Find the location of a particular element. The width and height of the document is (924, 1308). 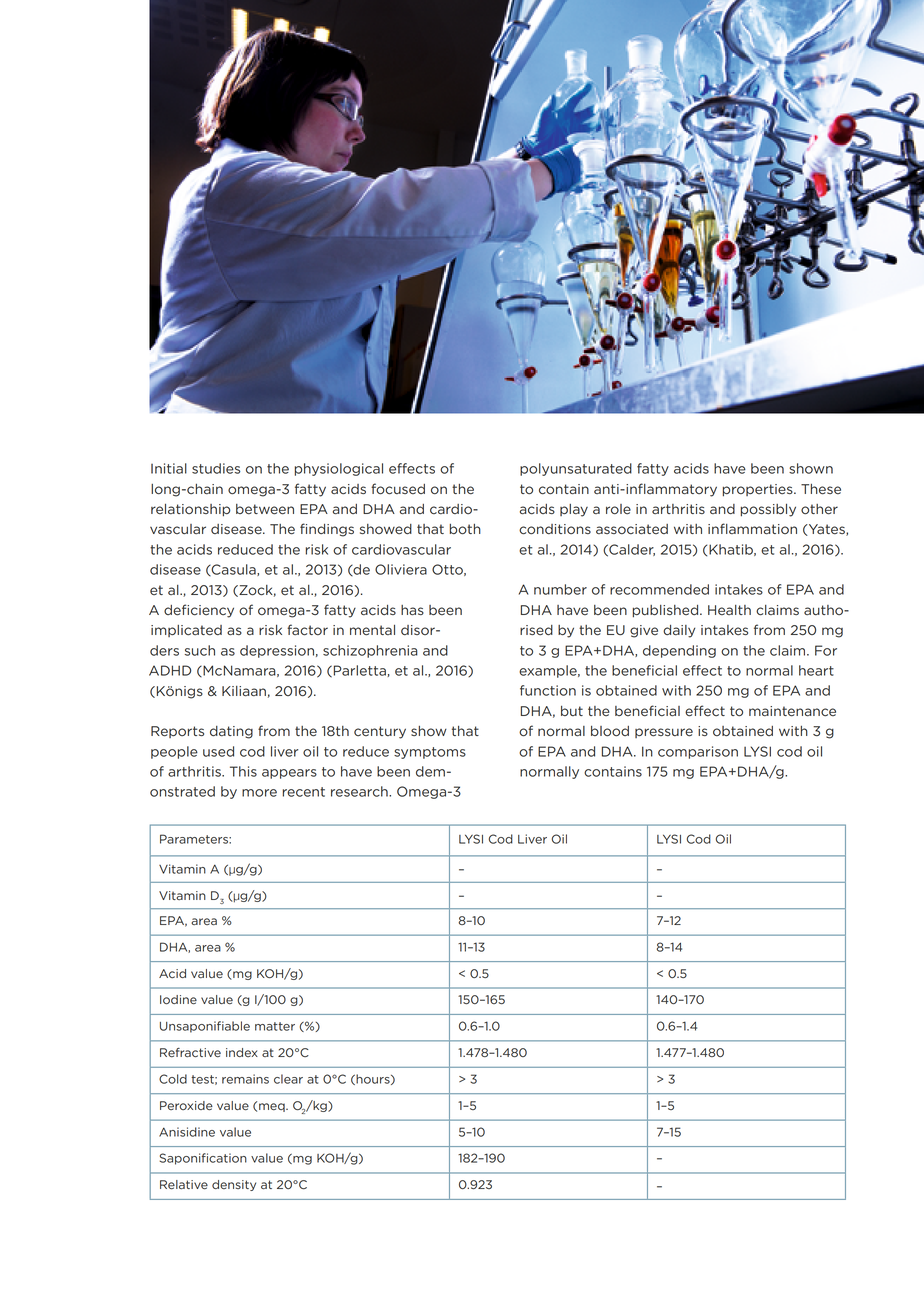

research is located at coordinates (360, 791).
